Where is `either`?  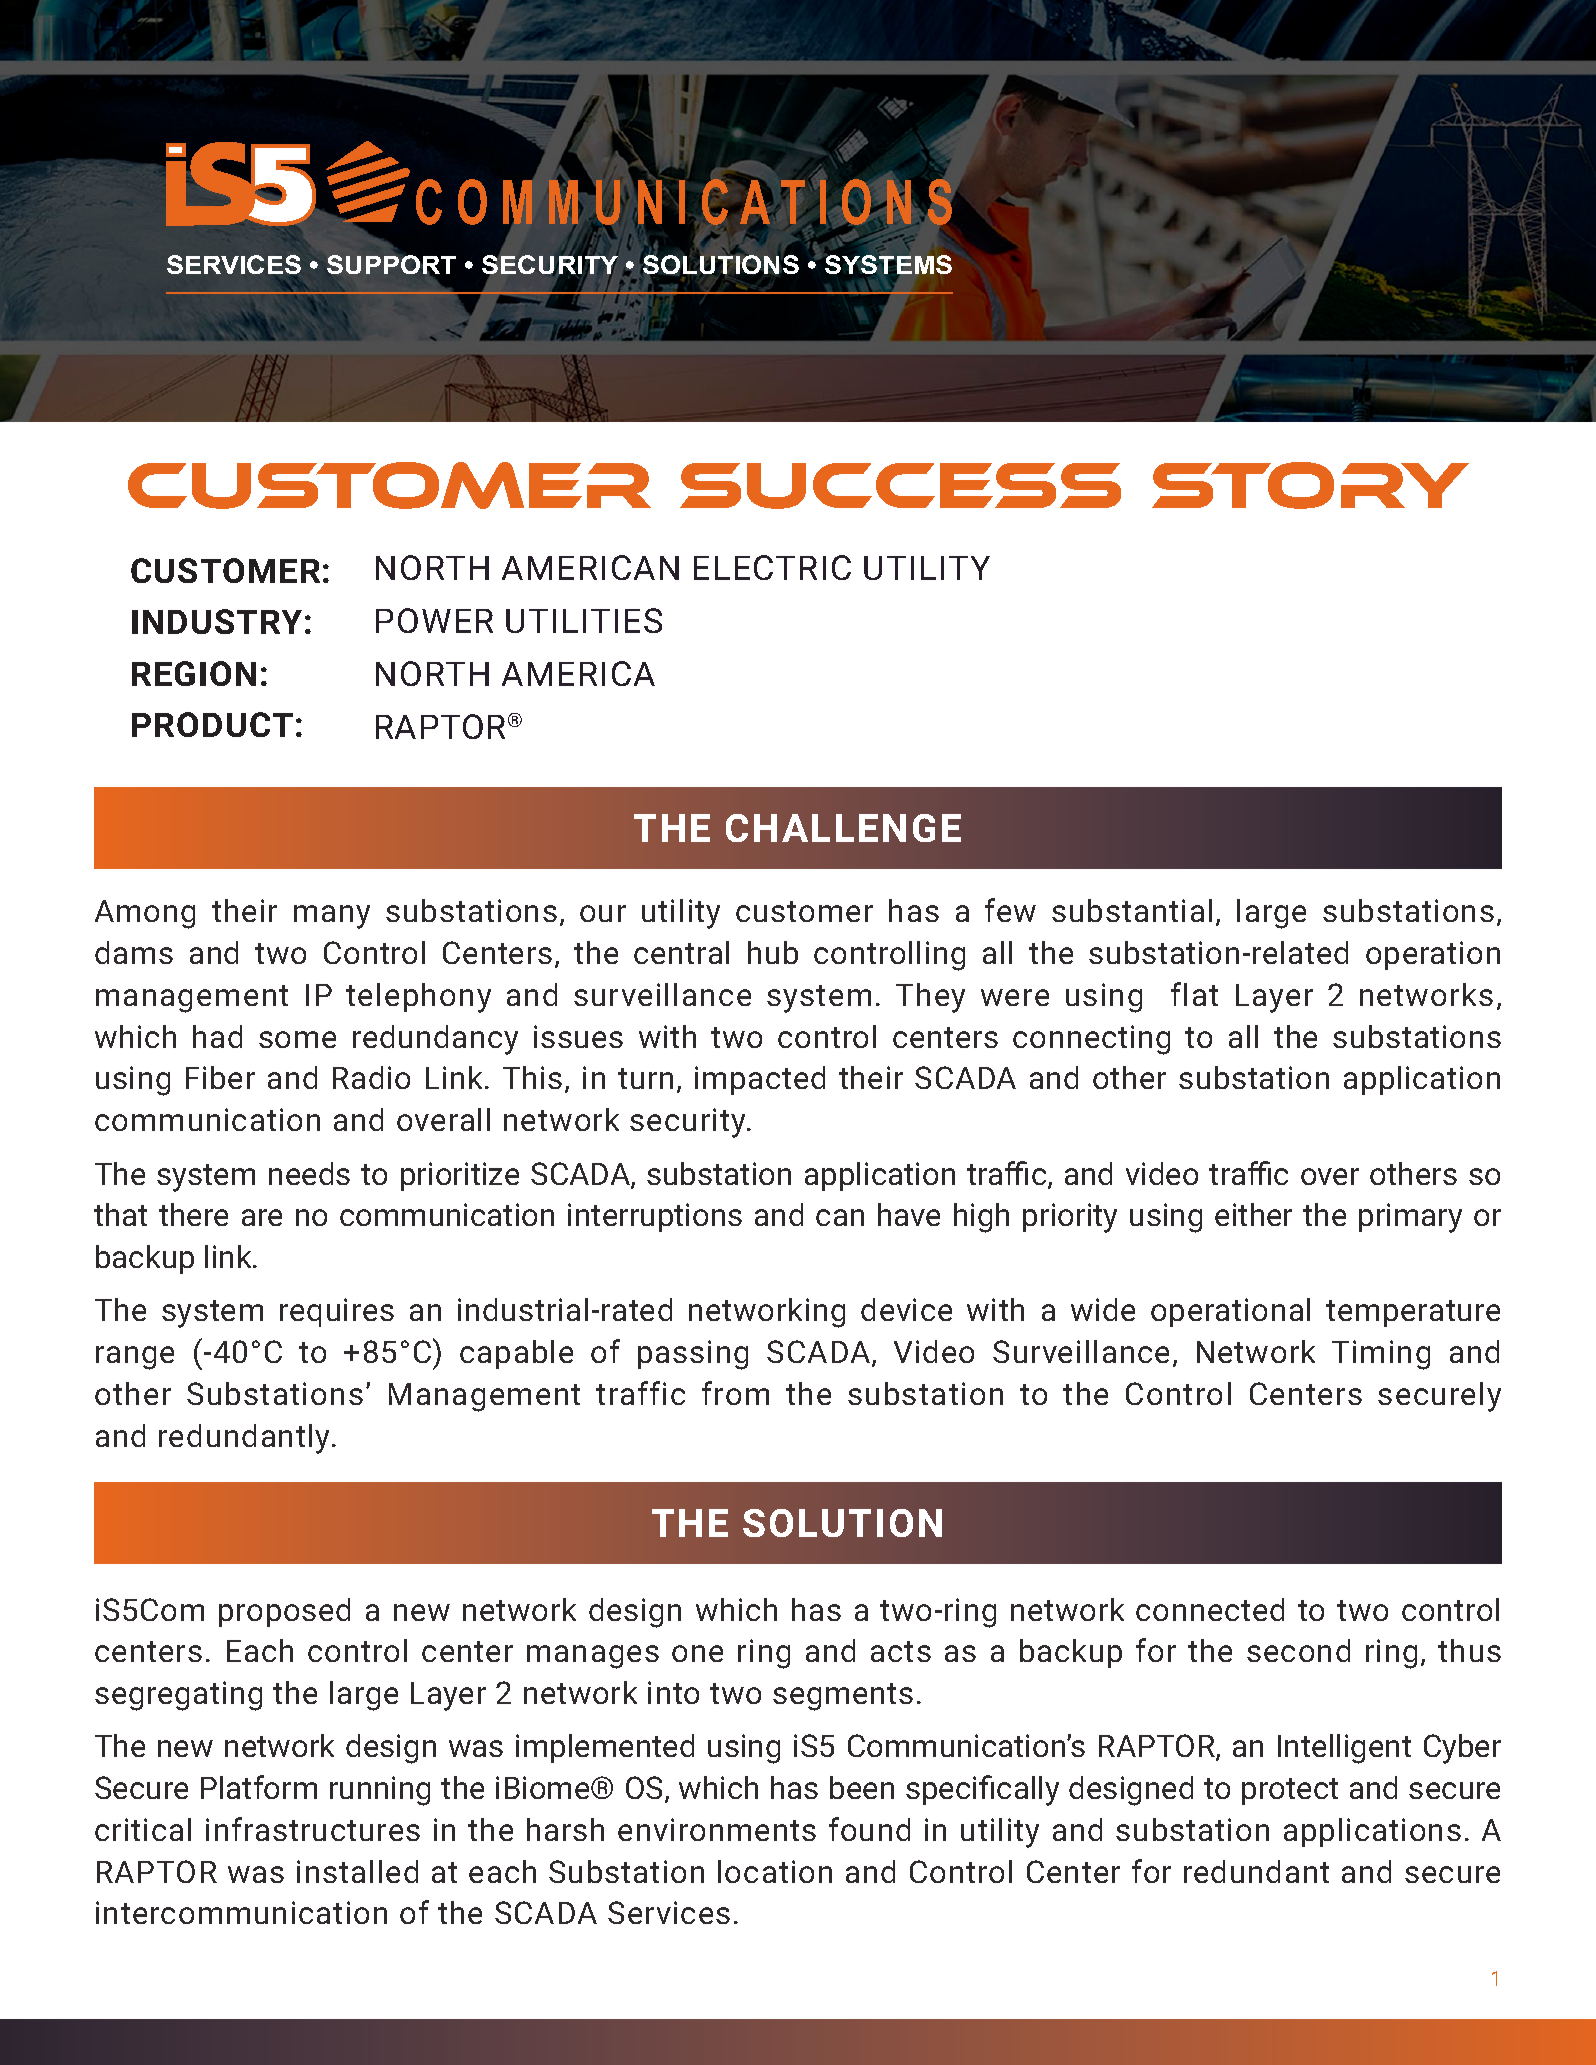
either is located at coordinates (1253, 1214).
